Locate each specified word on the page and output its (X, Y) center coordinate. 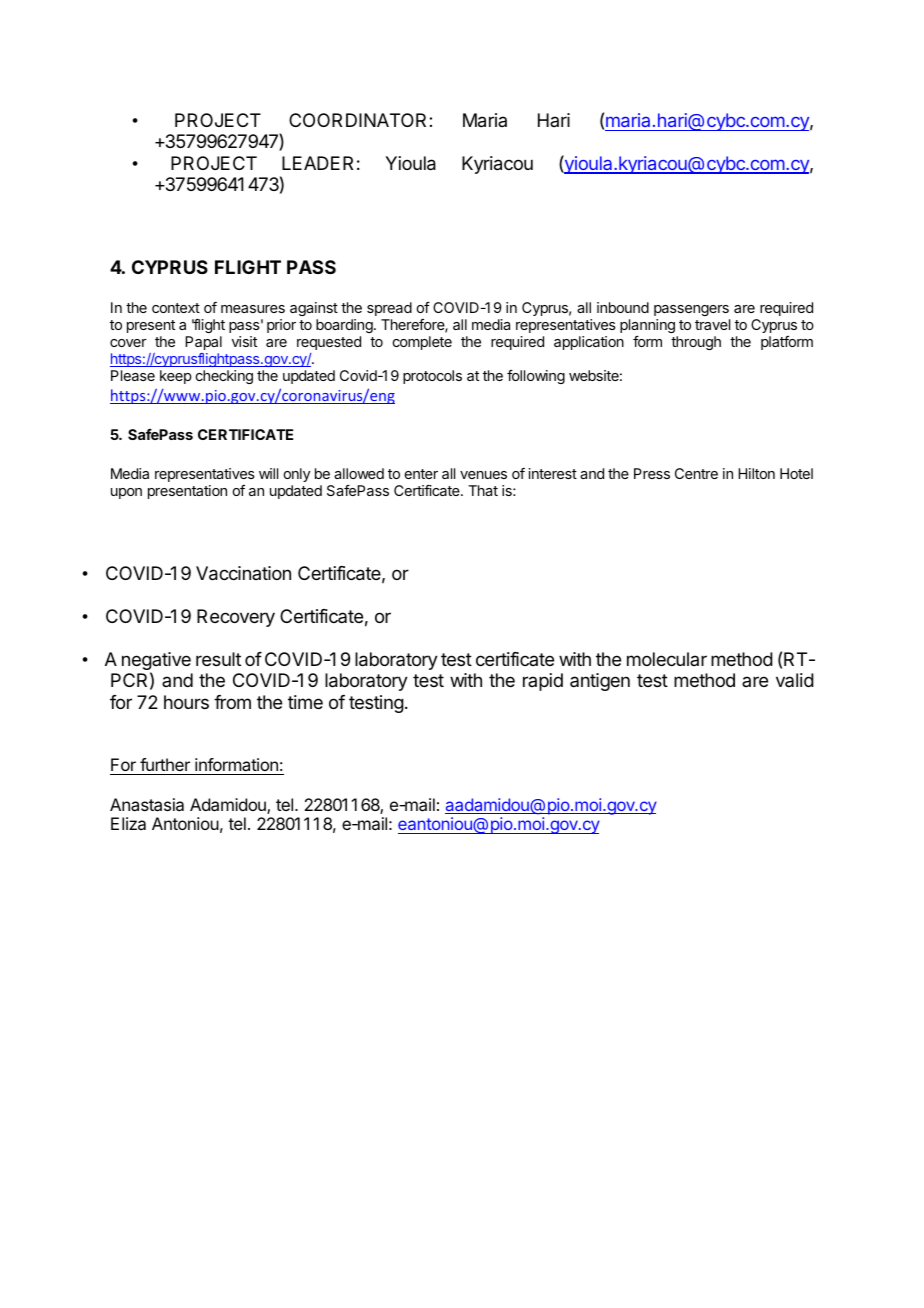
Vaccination (243, 573)
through (696, 343)
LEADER (317, 163)
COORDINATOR (359, 120)
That (483, 490)
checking (224, 377)
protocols (432, 377)
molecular (667, 659)
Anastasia (147, 804)
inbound (623, 307)
